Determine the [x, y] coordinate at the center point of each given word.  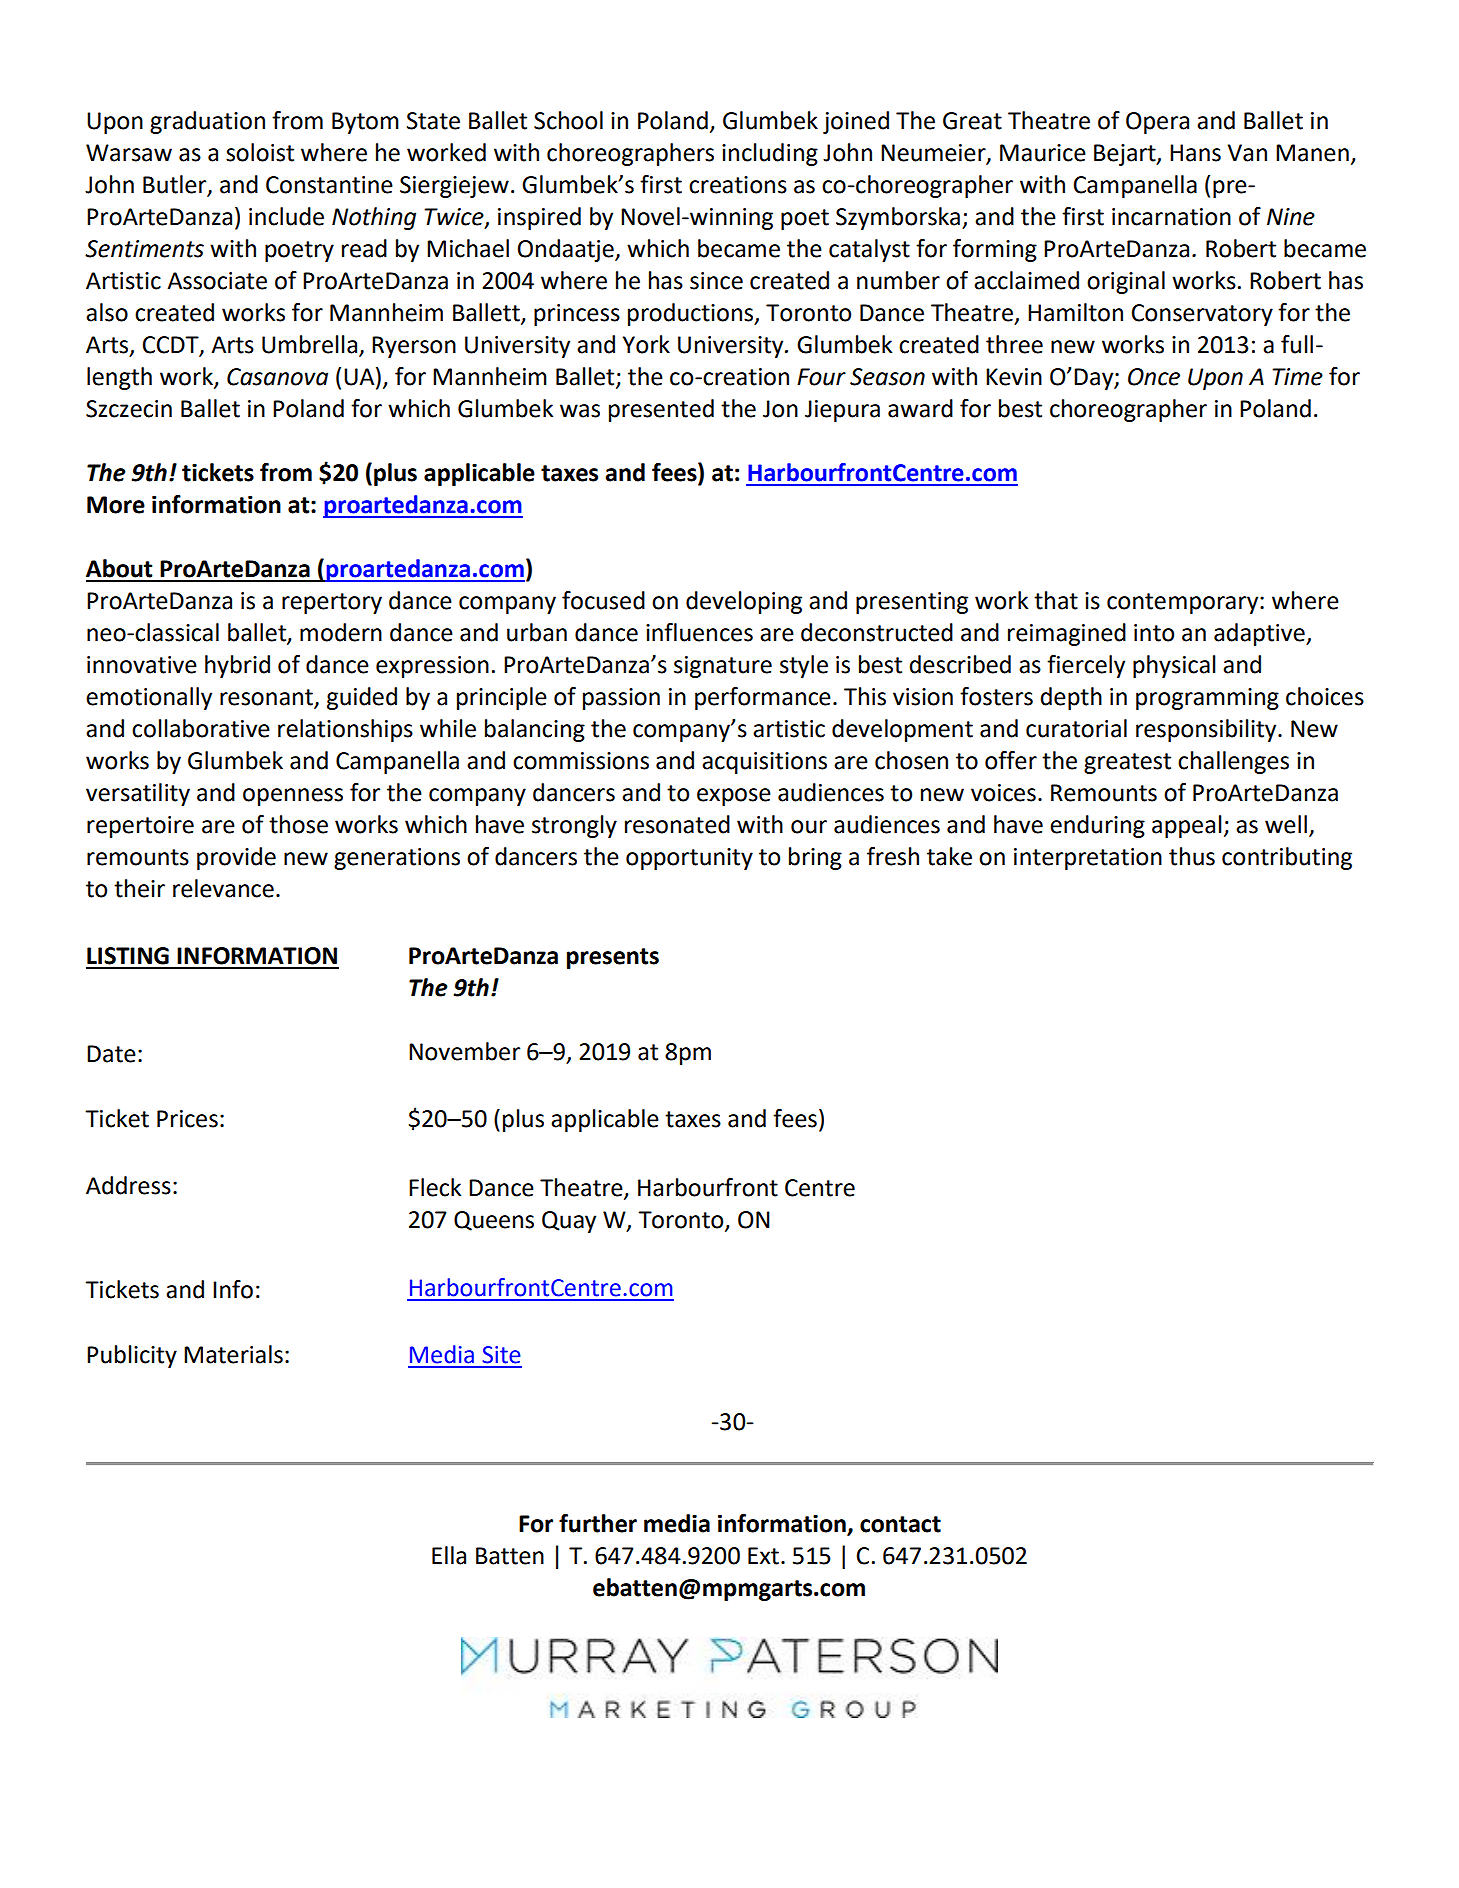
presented [661, 410]
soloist [260, 152]
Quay [569, 1222]
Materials [233, 1354]
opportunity [689, 859]
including [770, 154]
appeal [1187, 826]
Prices [187, 1119]
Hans [1195, 153]
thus [1192, 856]
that [1056, 600]
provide [236, 858]
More [116, 505]
